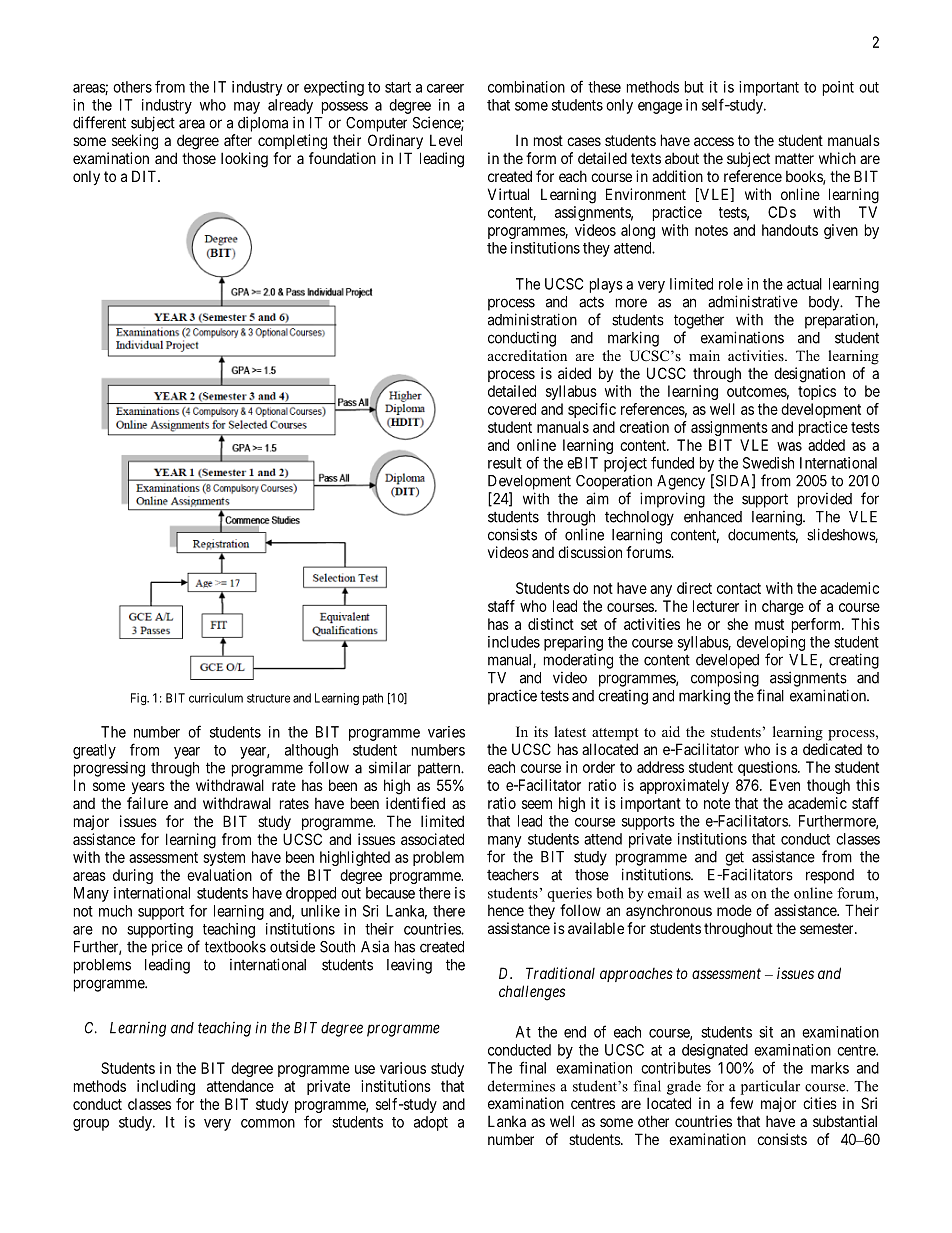  What do you see at coordinates (135, 142) in the screenshot?
I see `seeking` at bounding box center [135, 142].
